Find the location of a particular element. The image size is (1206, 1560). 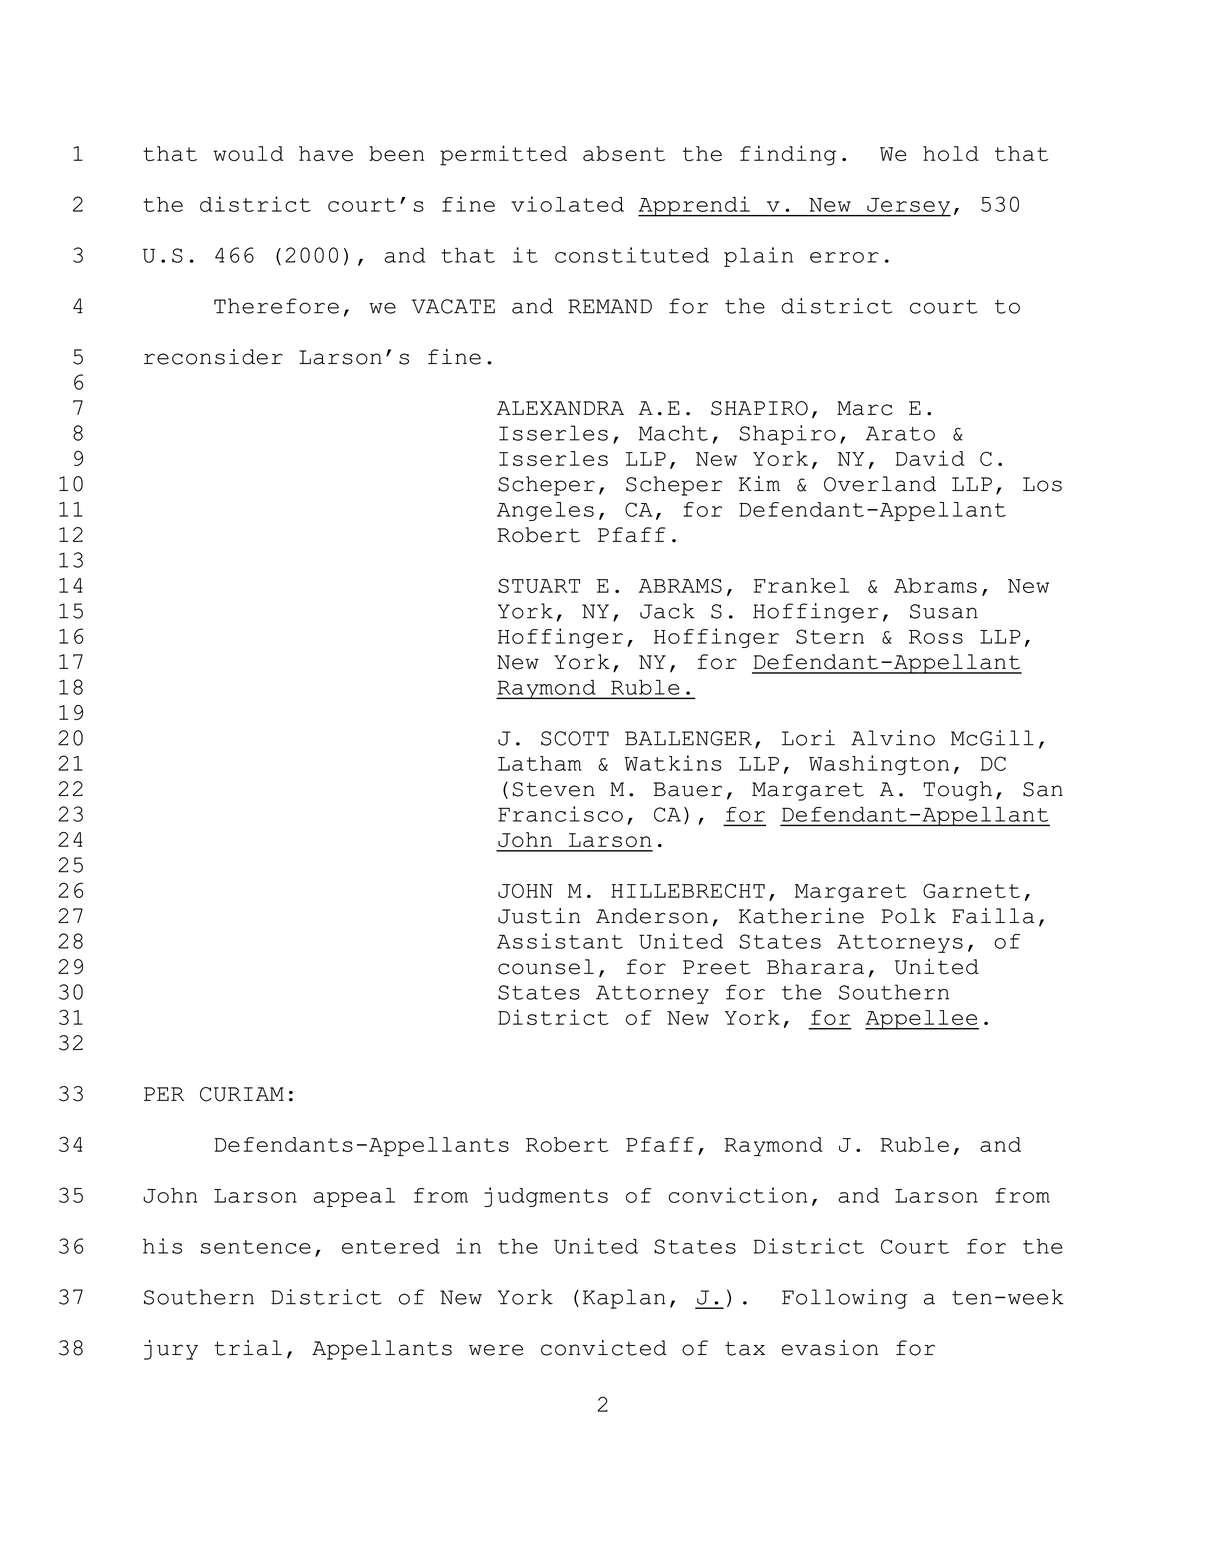

conviction is located at coordinates (737, 1195).
